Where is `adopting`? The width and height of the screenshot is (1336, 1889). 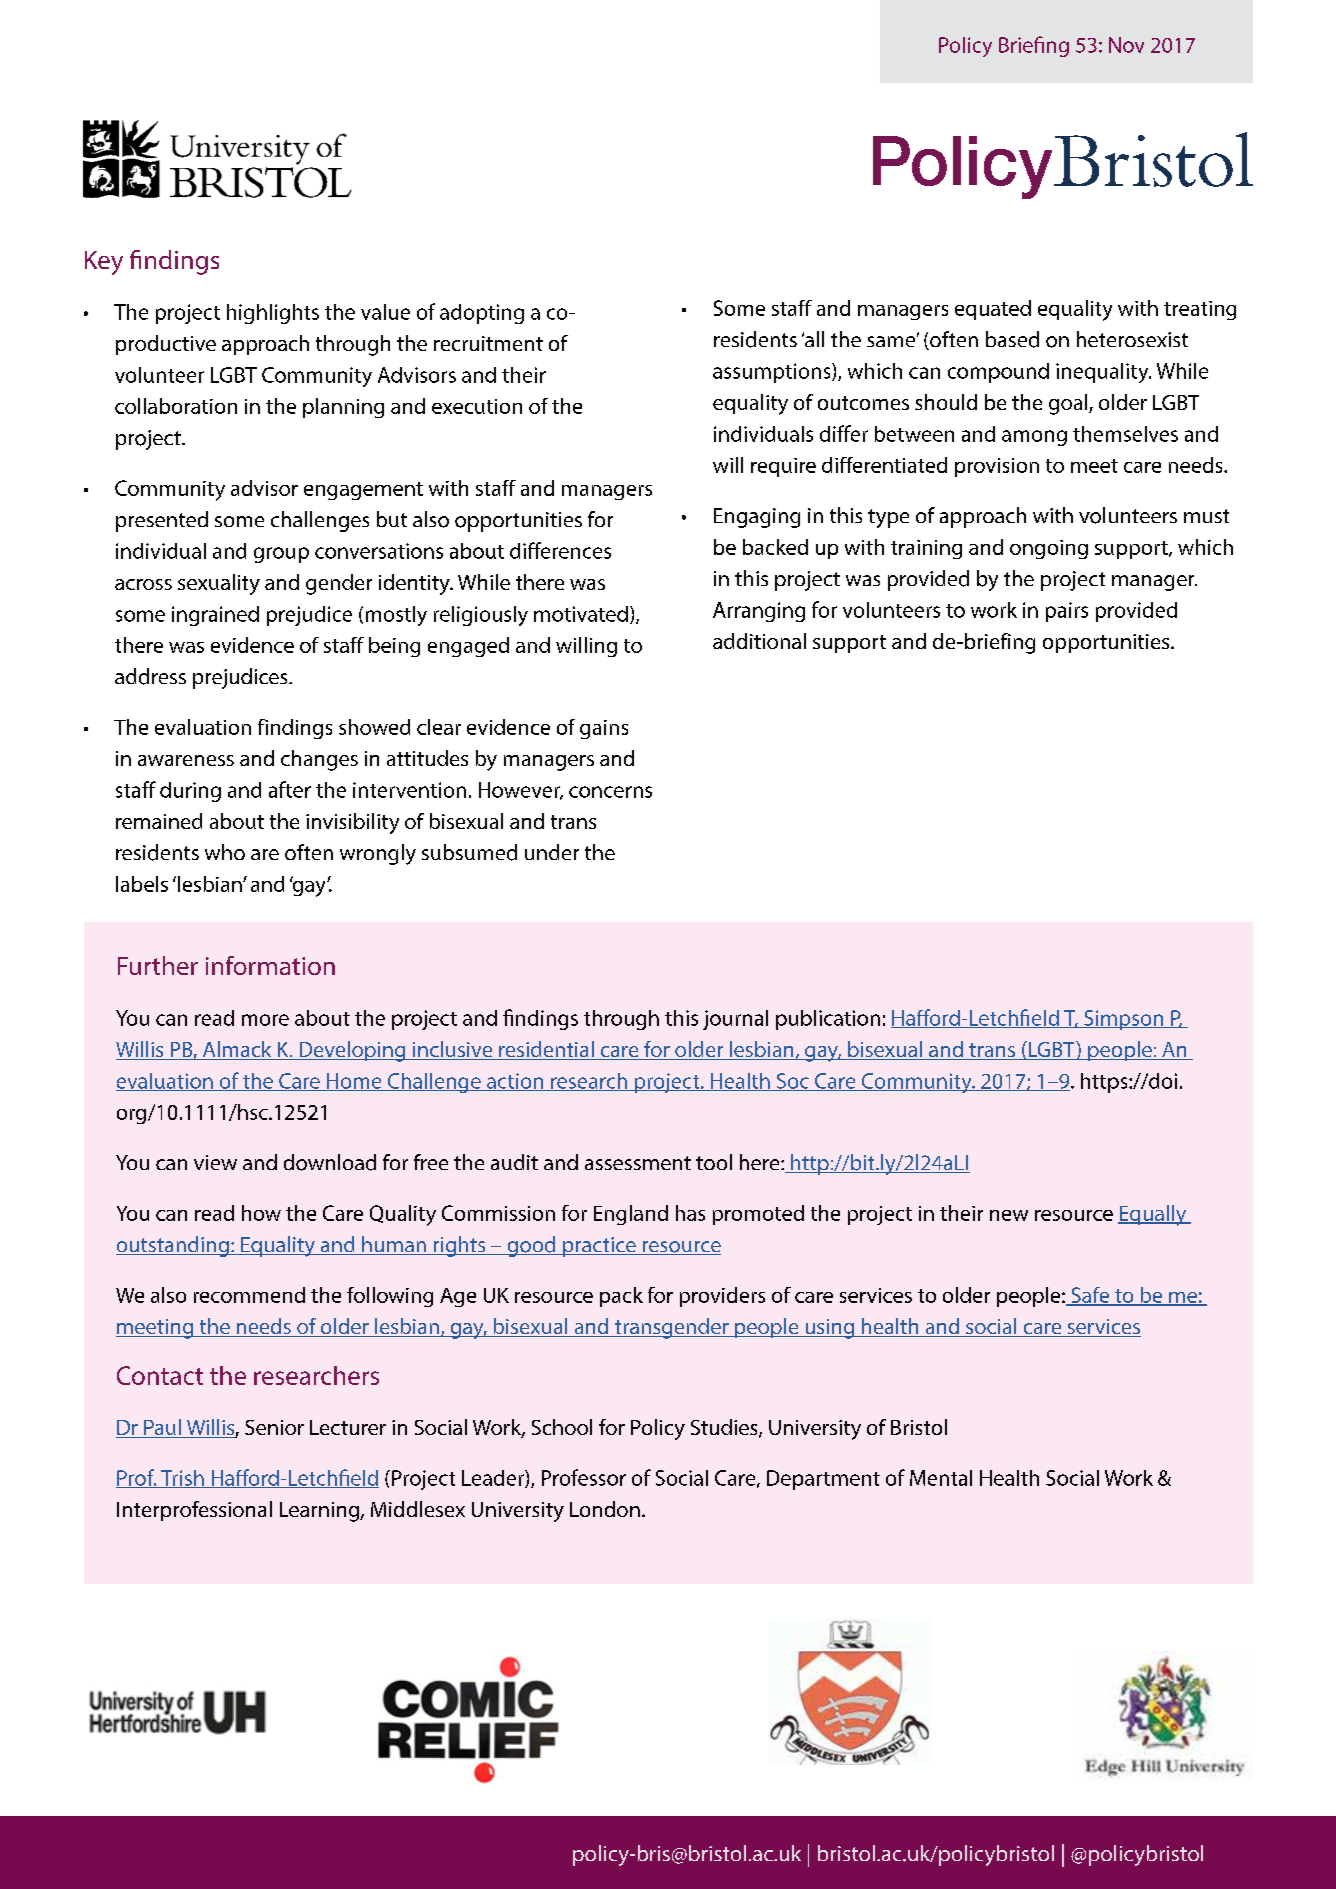 adopting is located at coordinates (482, 314).
